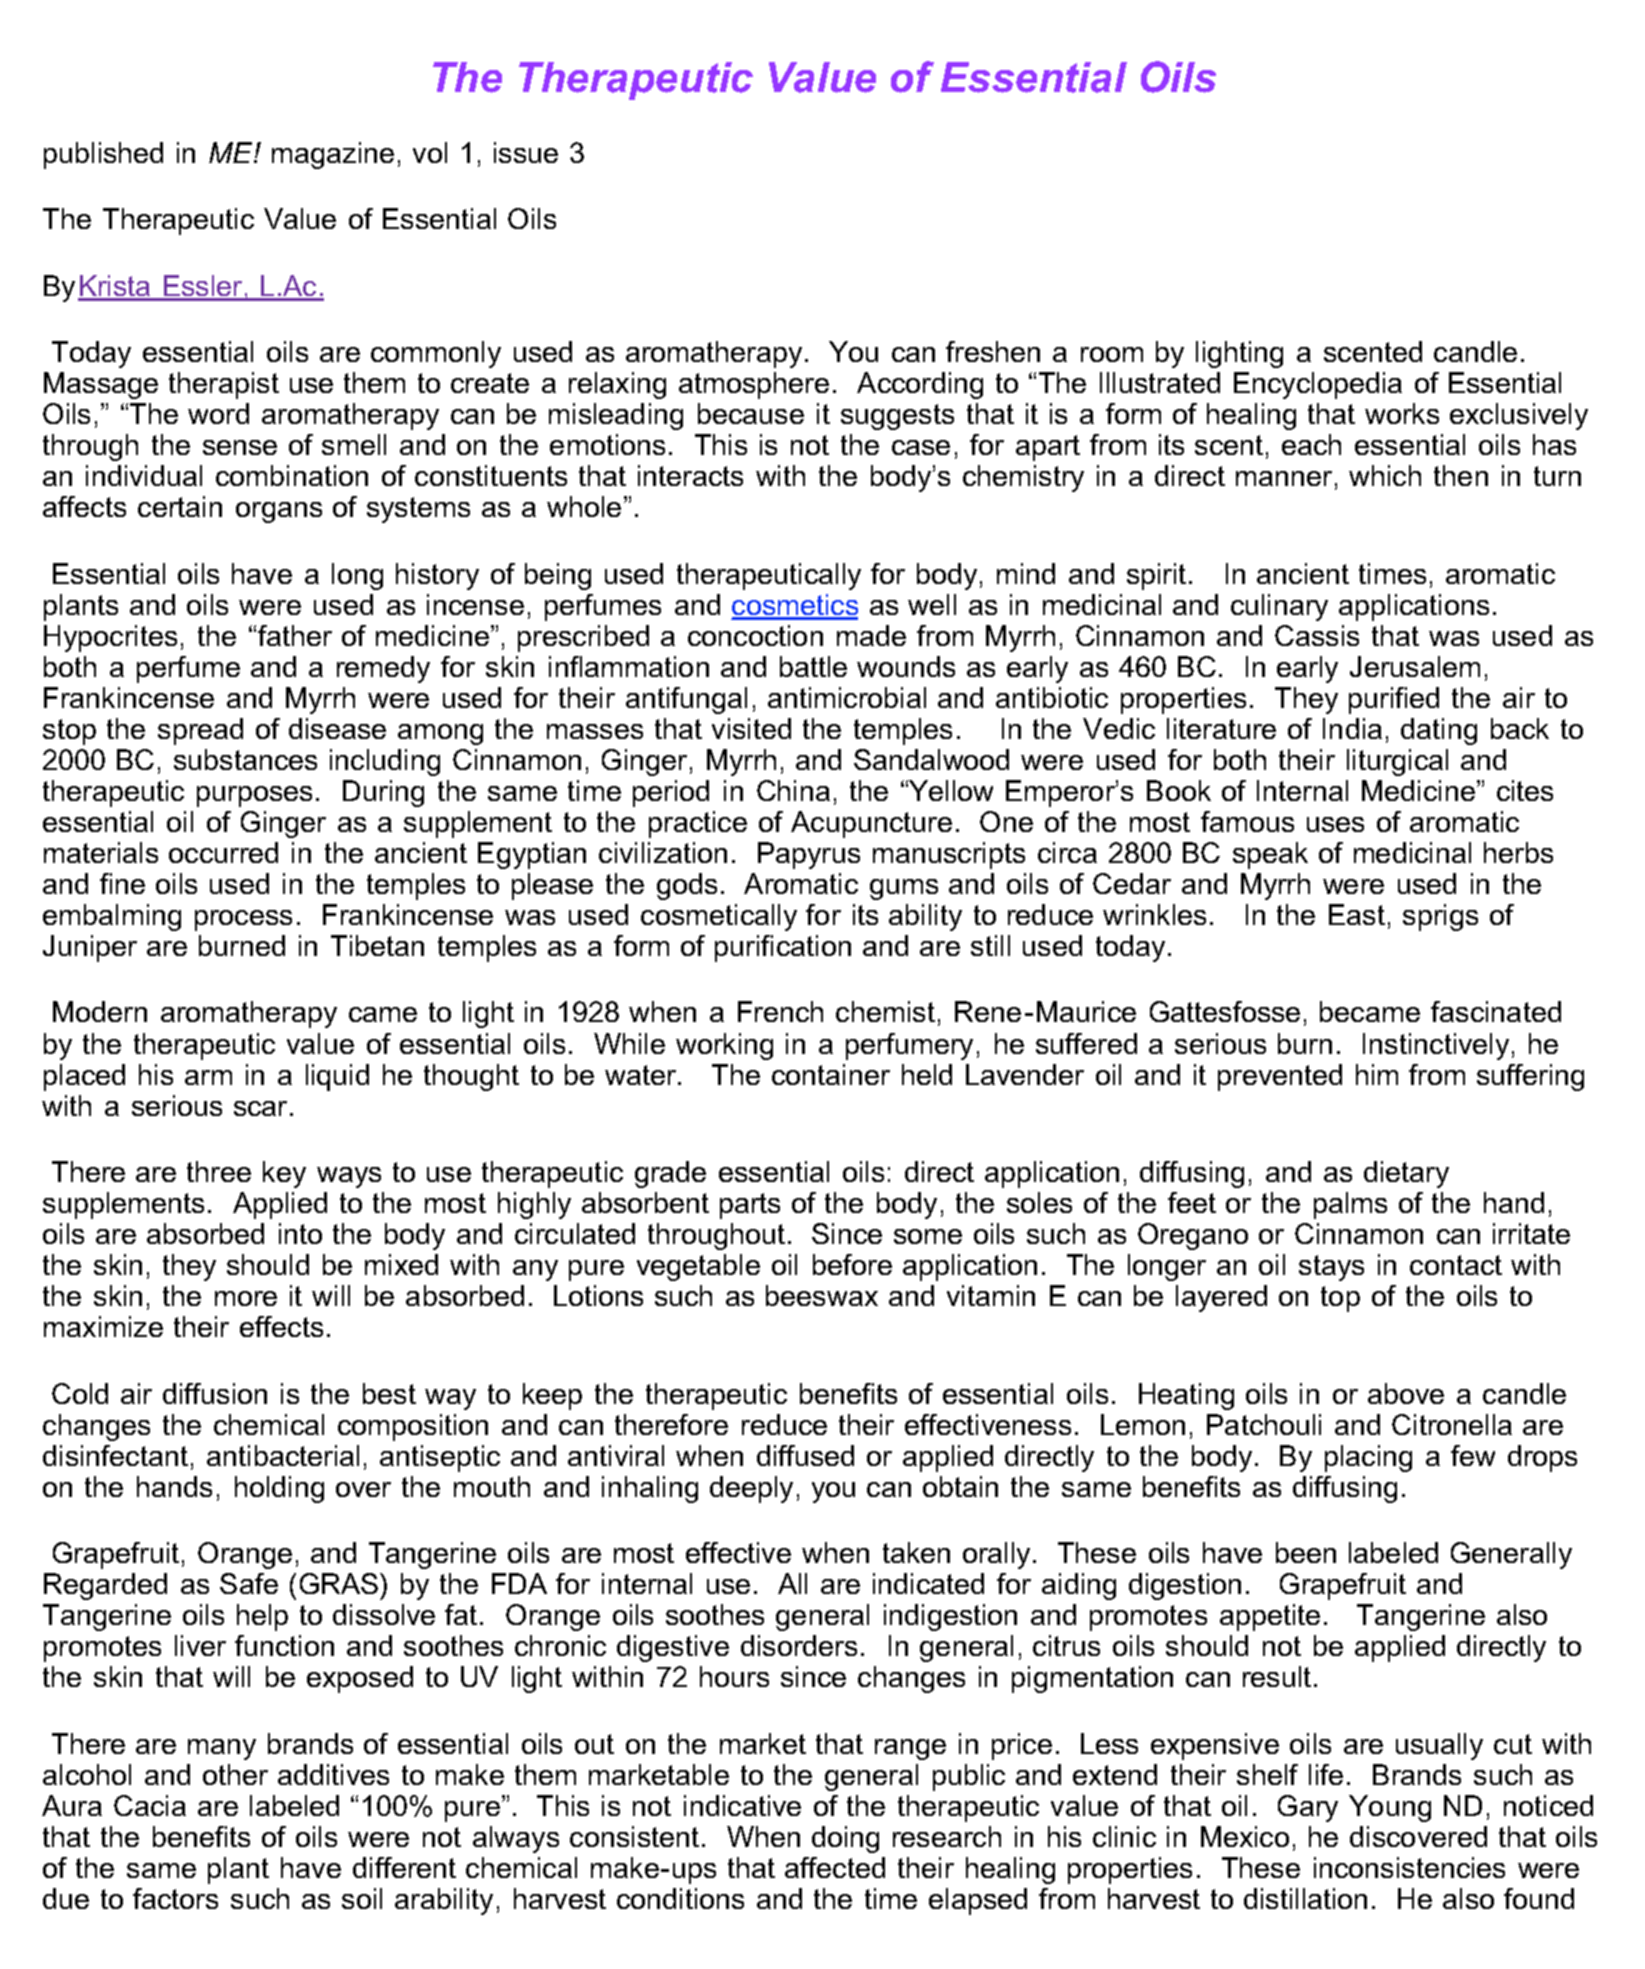  Describe the element at coordinates (246, 1298) in the document. I see `more` at that location.
